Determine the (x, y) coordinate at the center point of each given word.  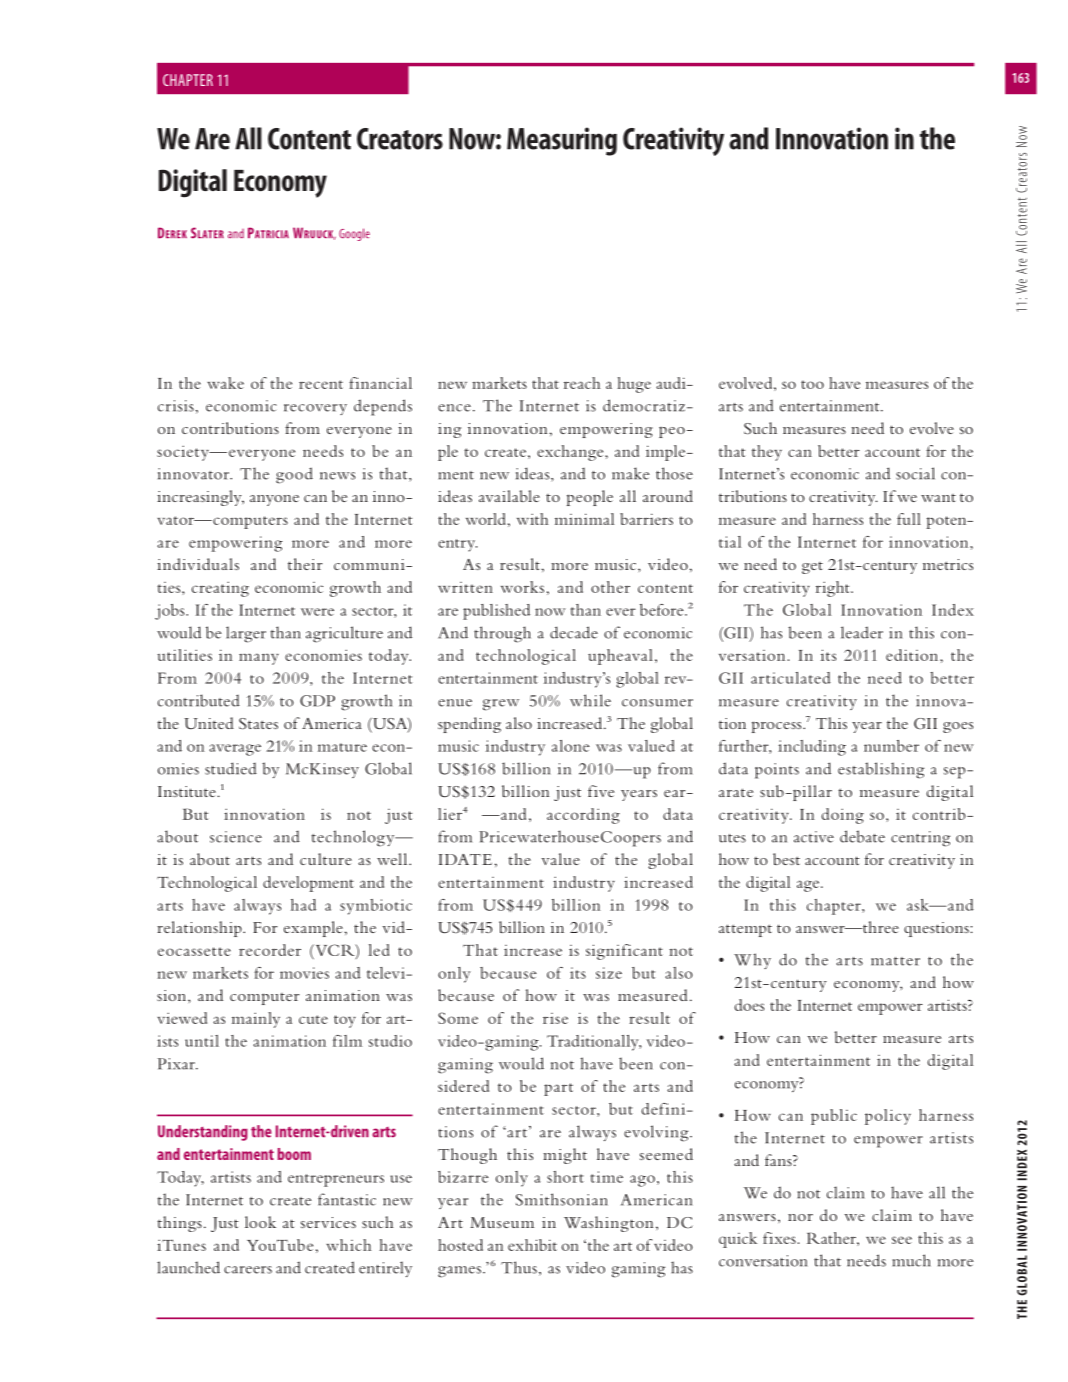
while (590, 700)
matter (895, 961)
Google (354, 234)
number (891, 746)
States (258, 724)
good (294, 475)
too (812, 384)
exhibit (532, 1245)
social (915, 473)
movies (304, 973)
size (609, 973)
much (911, 1260)
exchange (571, 453)
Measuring (562, 141)
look (260, 1222)
